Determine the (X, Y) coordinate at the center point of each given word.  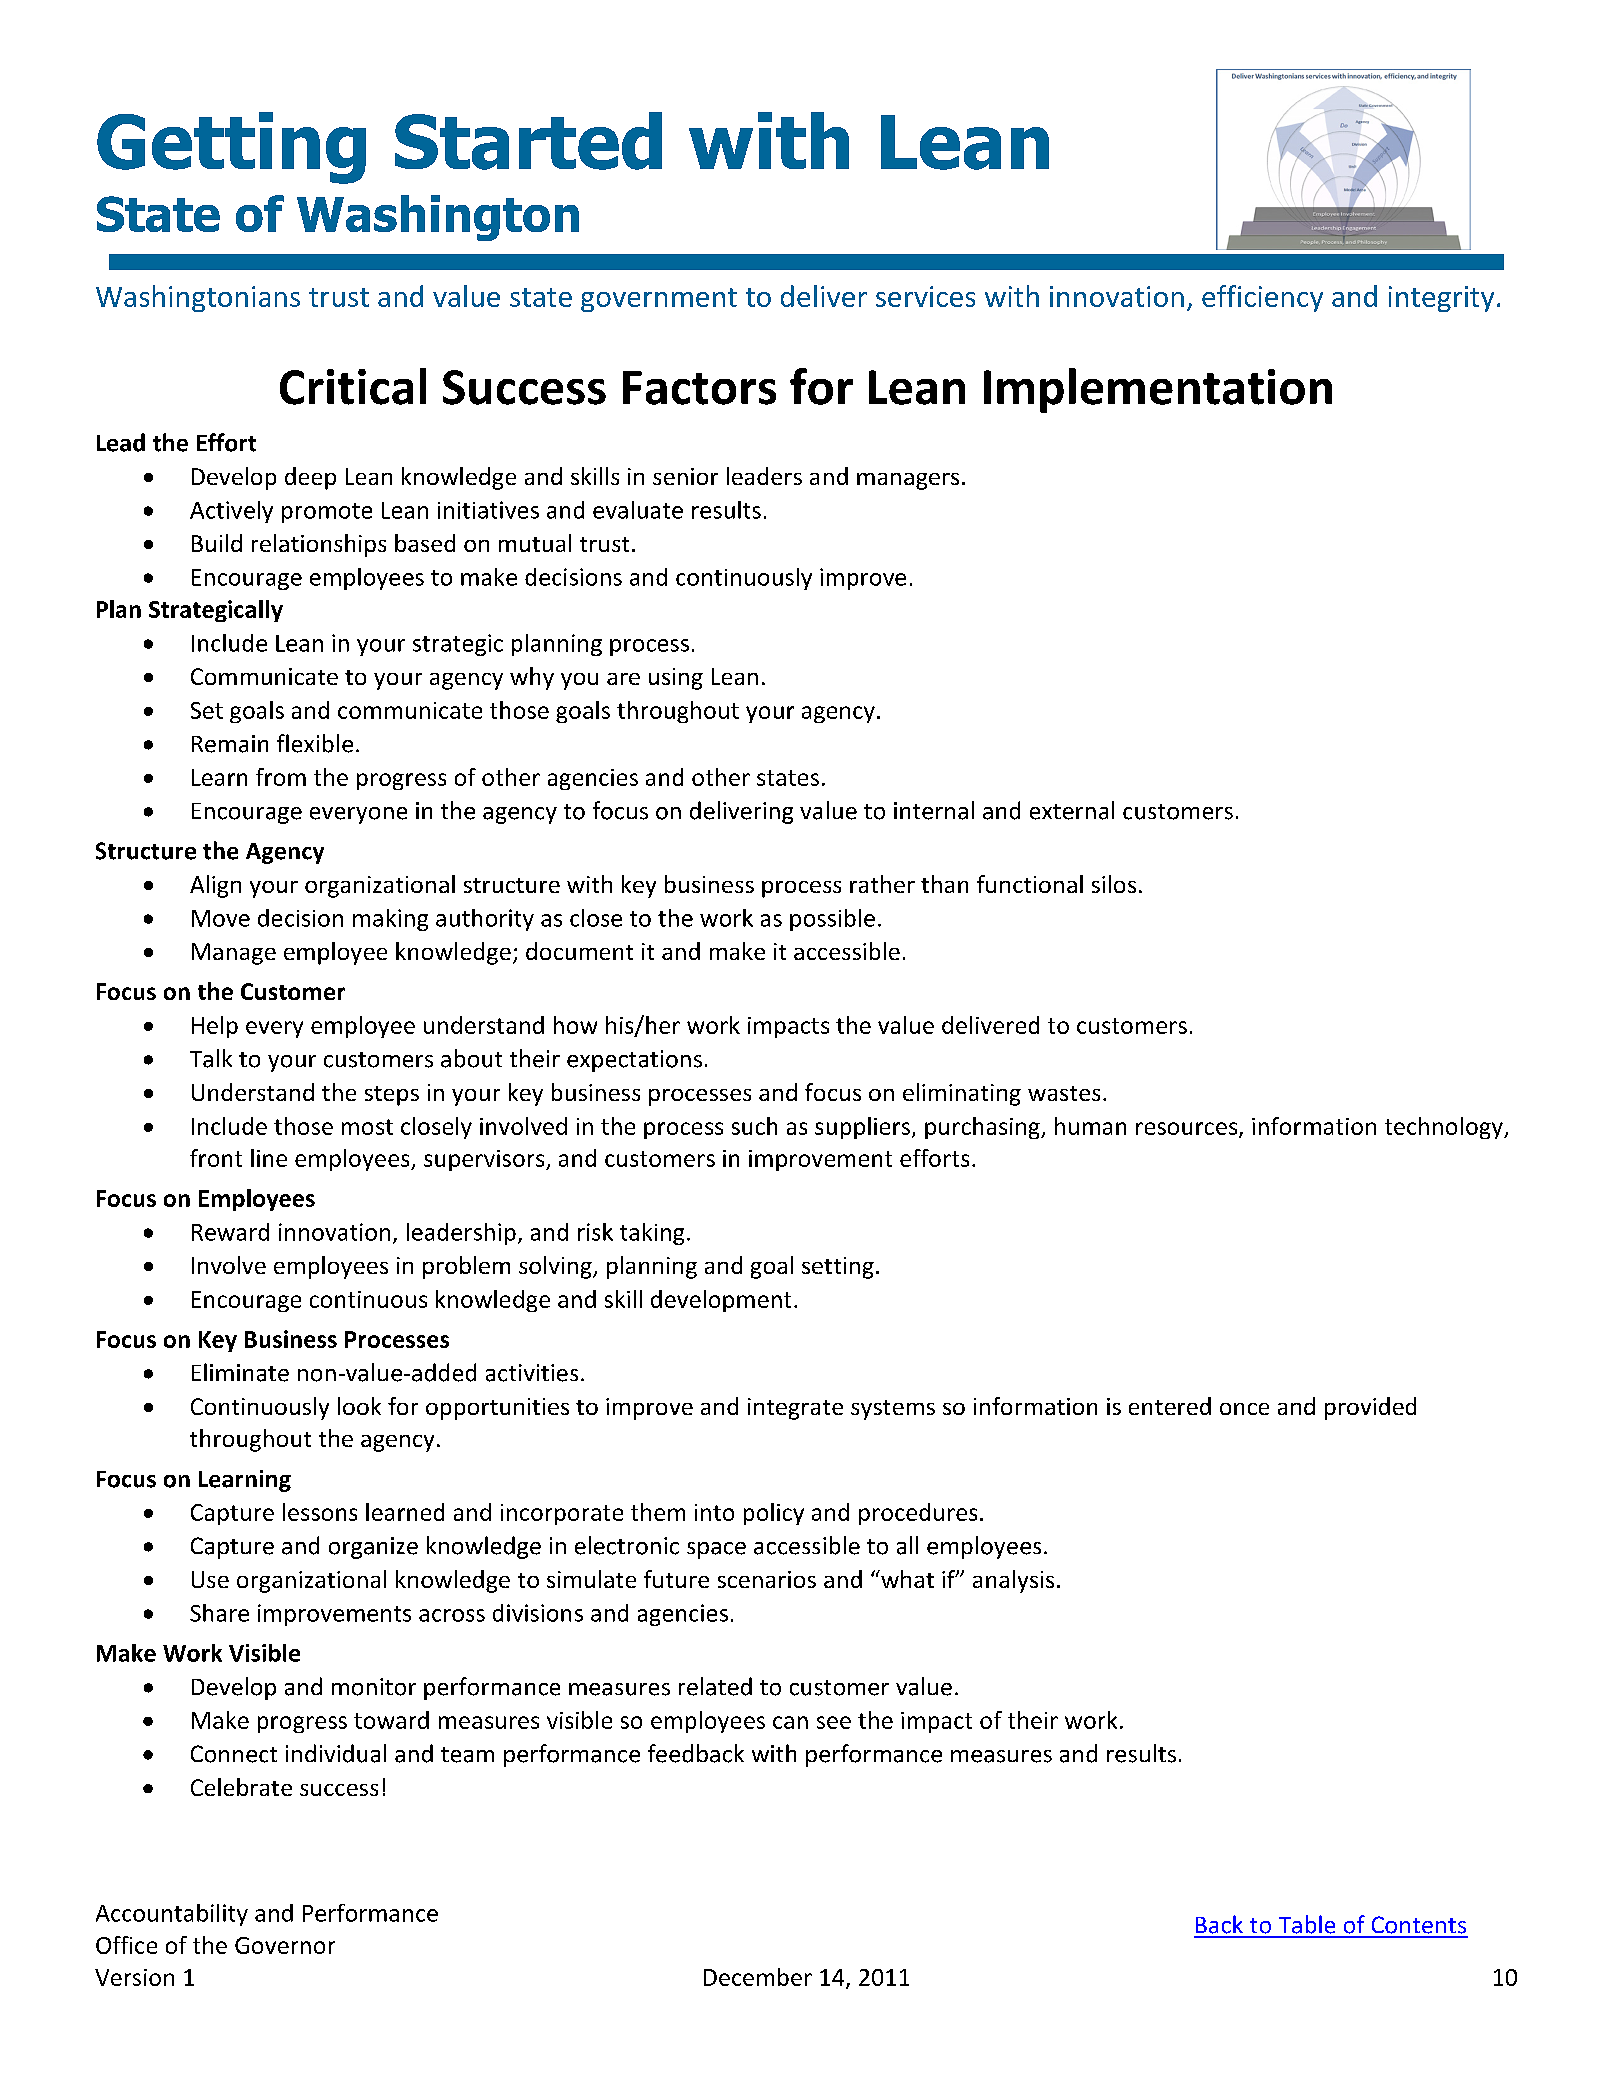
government (659, 300)
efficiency (1262, 298)
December (758, 1977)
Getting (231, 148)
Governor (285, 1945)
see (834, 1722)
